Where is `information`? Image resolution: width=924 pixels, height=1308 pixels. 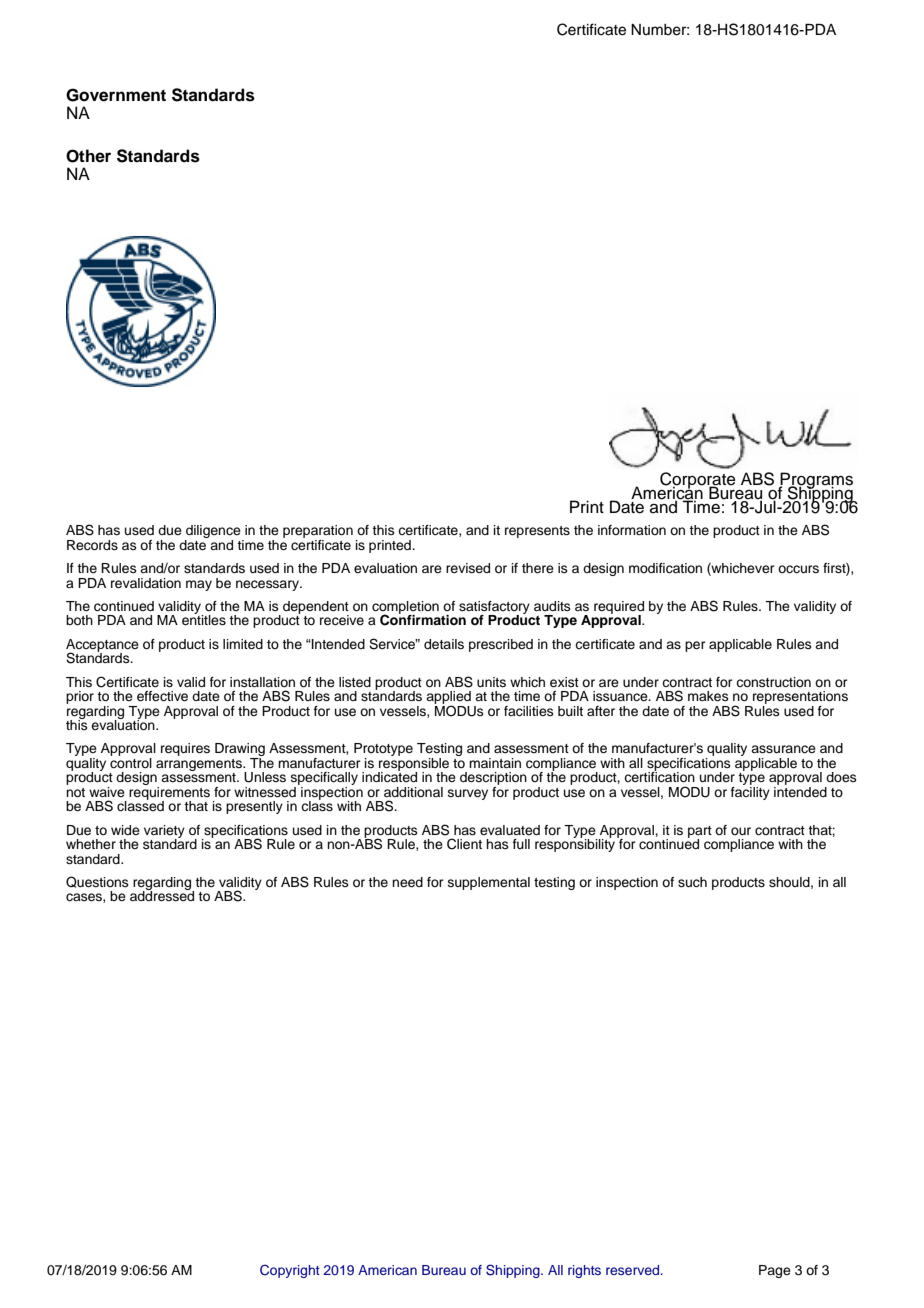
information is located at coordinates (632, 530).
